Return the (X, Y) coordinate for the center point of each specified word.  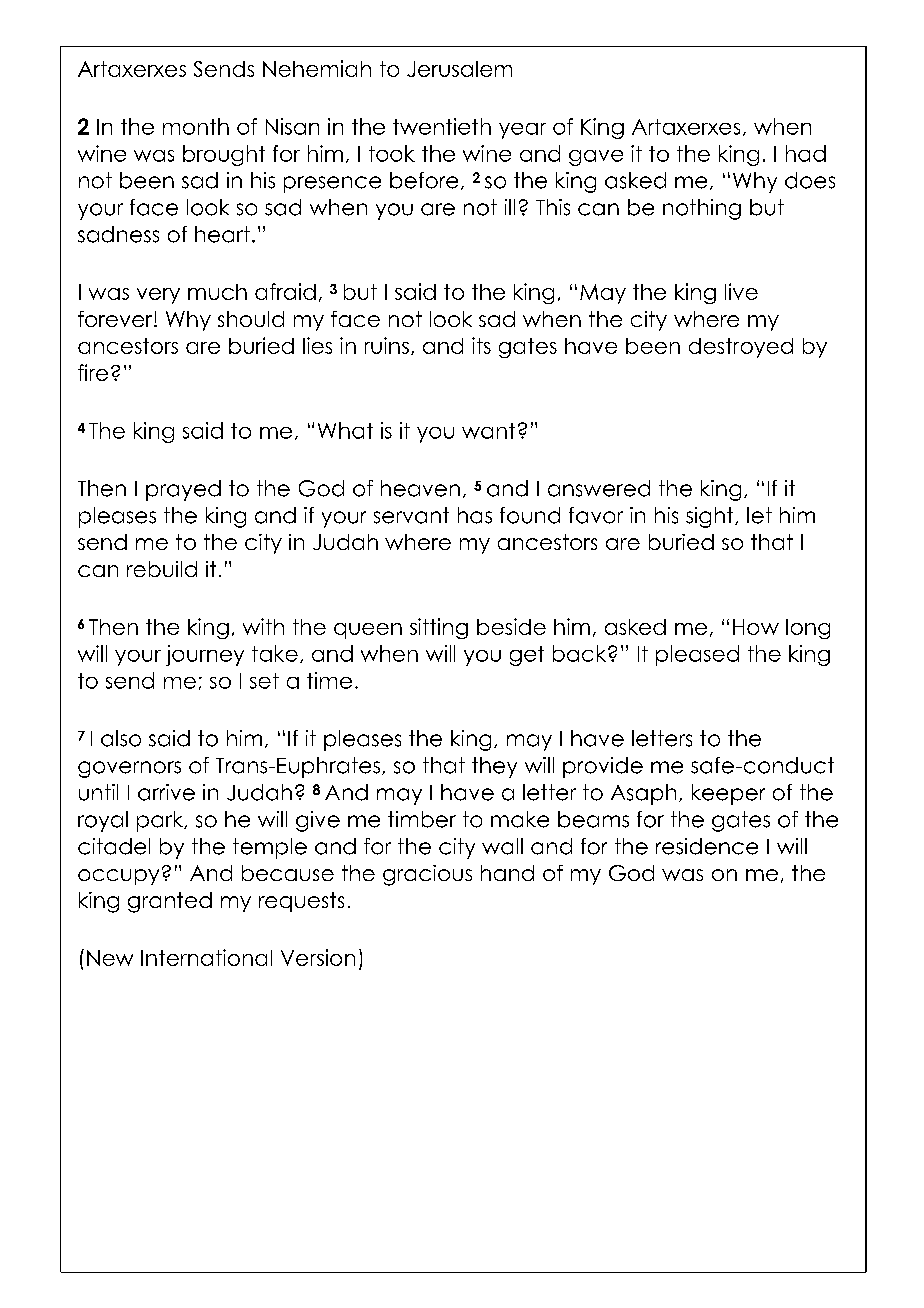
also (121, 738)
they (494, 767)
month (196, 126)
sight (711, 517)
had (806, 153)
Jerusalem (459, 69)
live (741, 291)
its (481, 345)
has (475, 515)
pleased (697, 655)
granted (170, 902)
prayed (183, 490)
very (158, 296)
